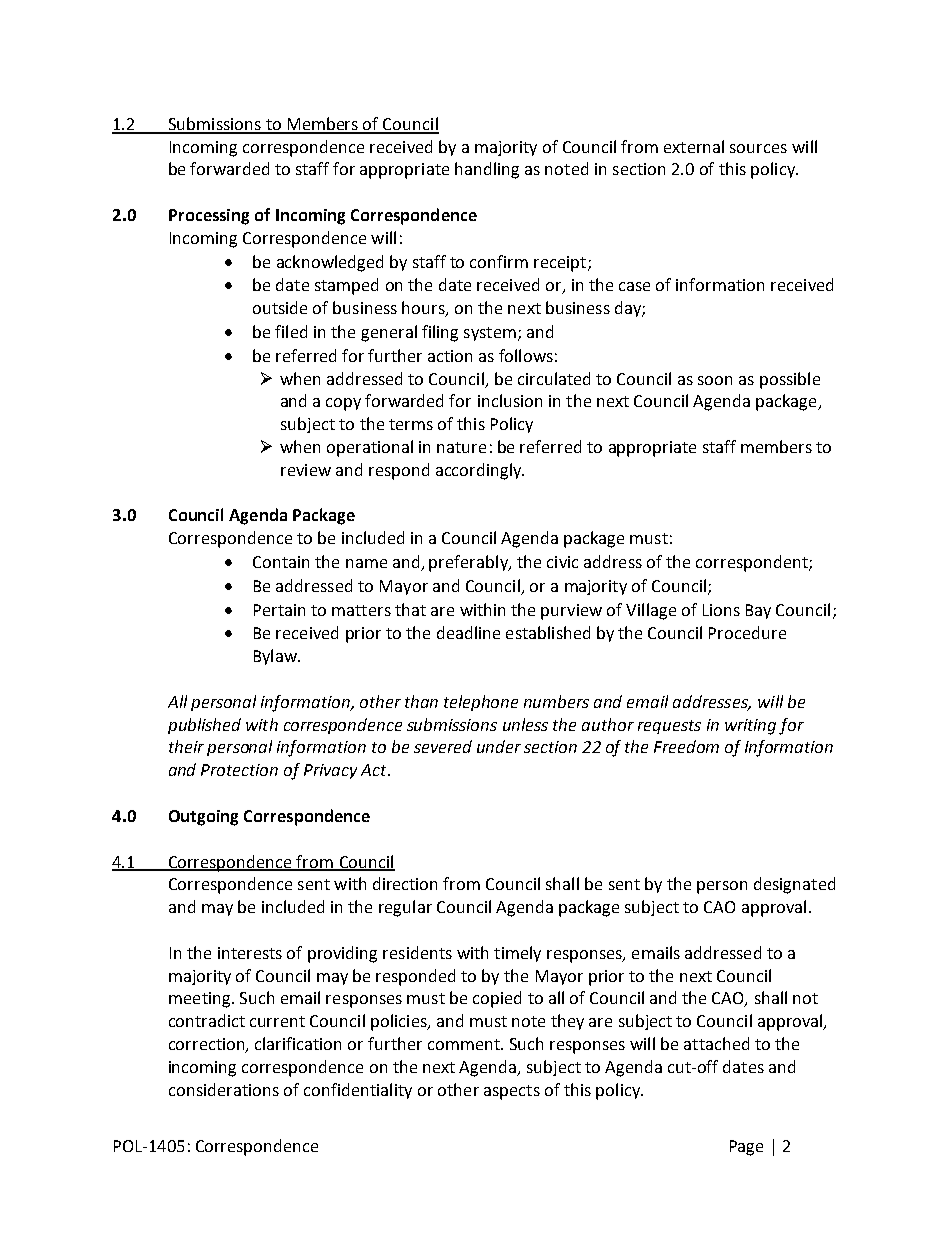 This image has width=952, height=1233. Describe the element at coordinates (512, 1092) in the image. I see `aspects` at that location.
